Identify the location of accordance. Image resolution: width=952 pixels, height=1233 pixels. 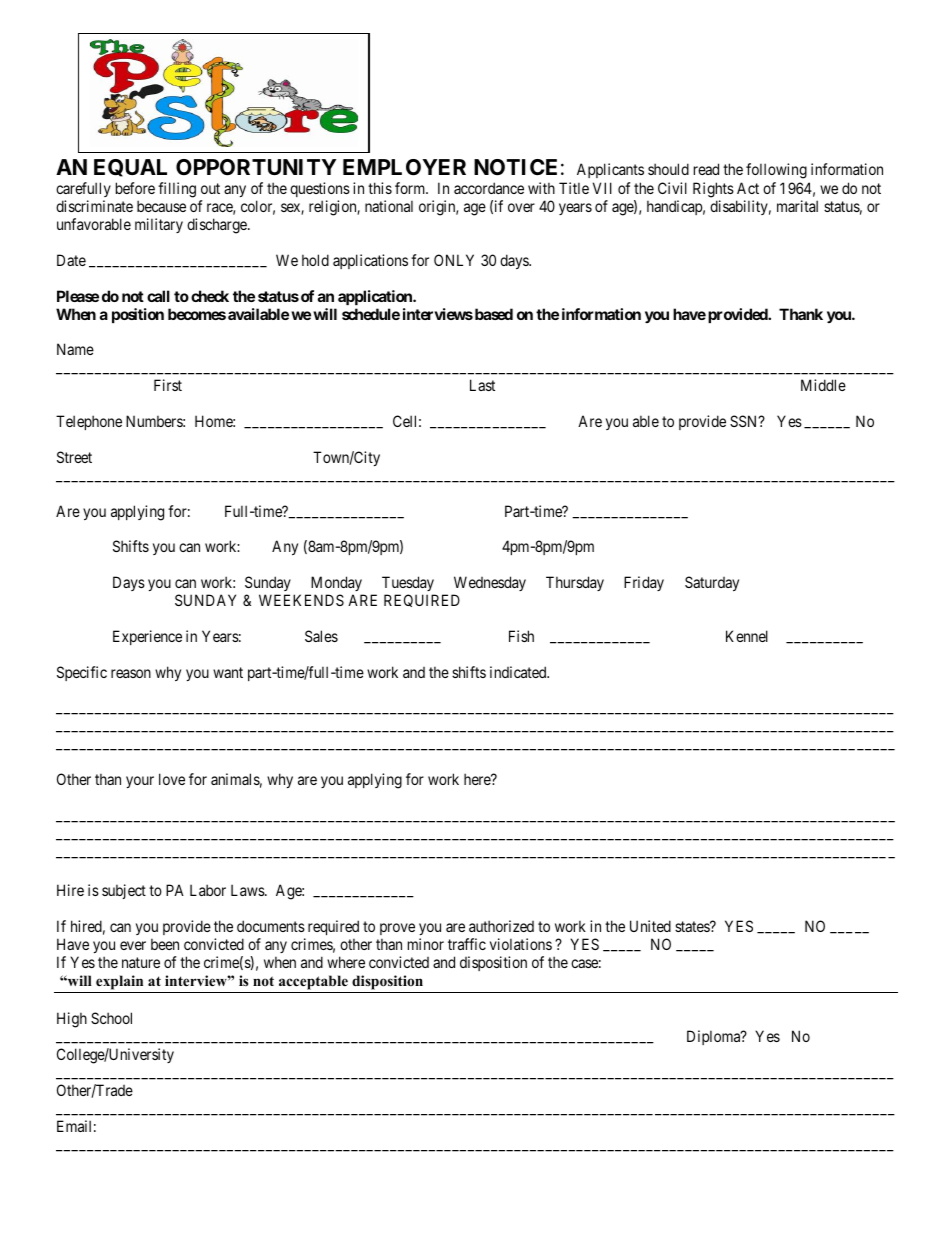
(489, 188).
